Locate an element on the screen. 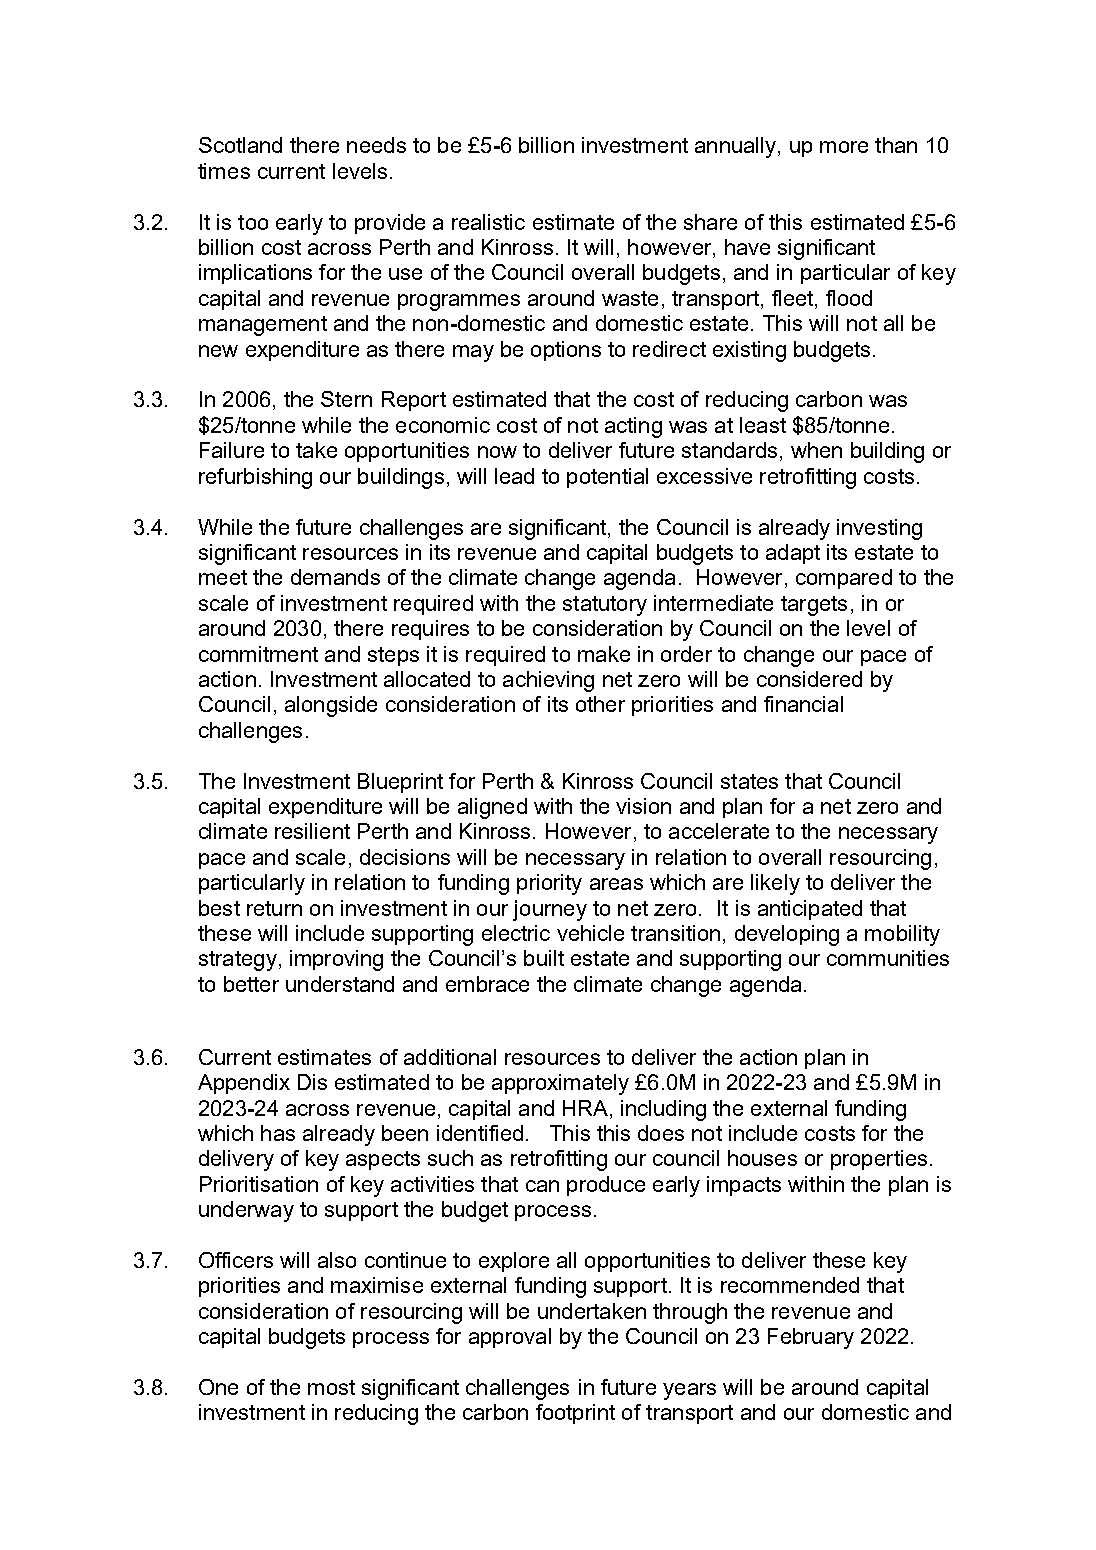  February is located at coordinates (811, 1338).
